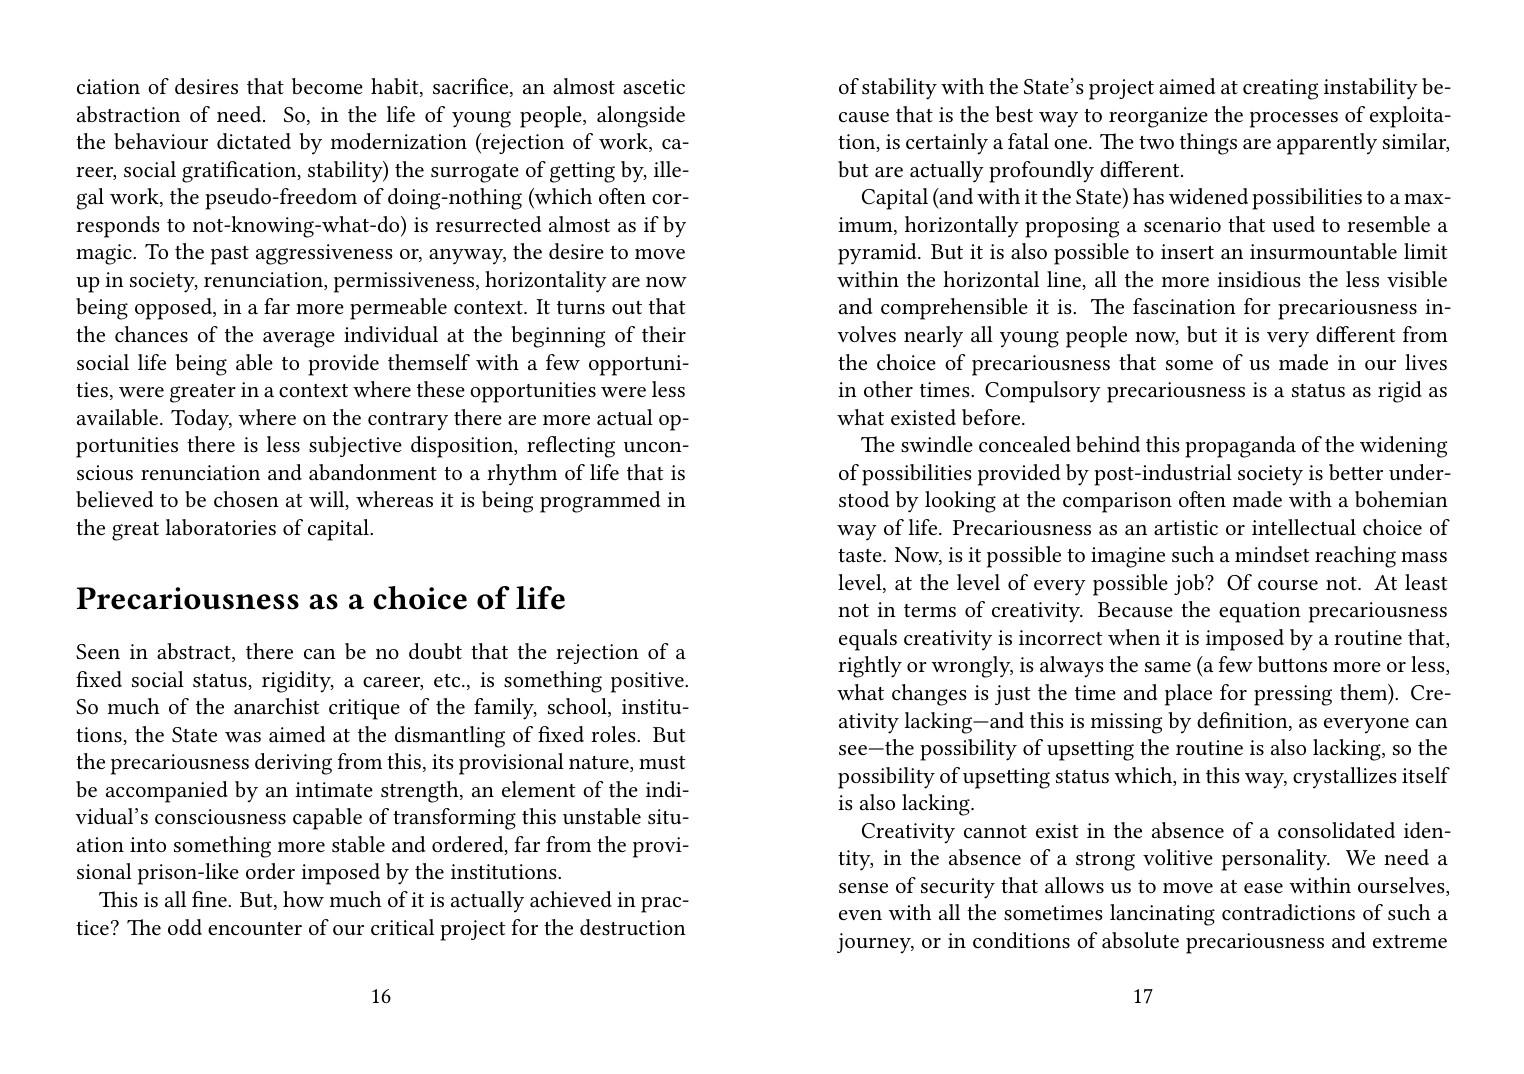  What do you see at coordinates (888, 389) in the document?
I see `other` at bounding box center [888, 389].
